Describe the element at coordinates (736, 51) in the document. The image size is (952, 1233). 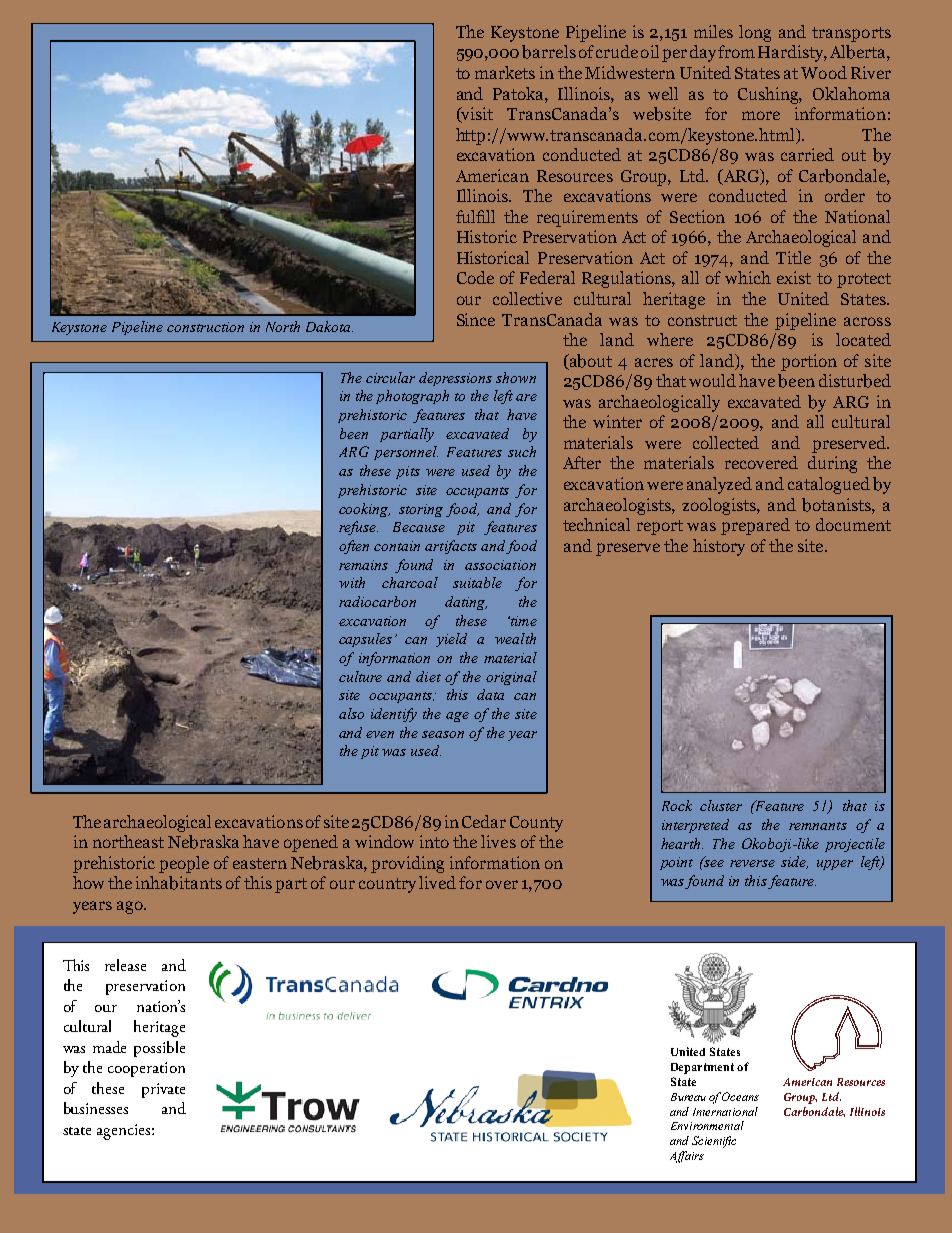
I see `from` at that location.
